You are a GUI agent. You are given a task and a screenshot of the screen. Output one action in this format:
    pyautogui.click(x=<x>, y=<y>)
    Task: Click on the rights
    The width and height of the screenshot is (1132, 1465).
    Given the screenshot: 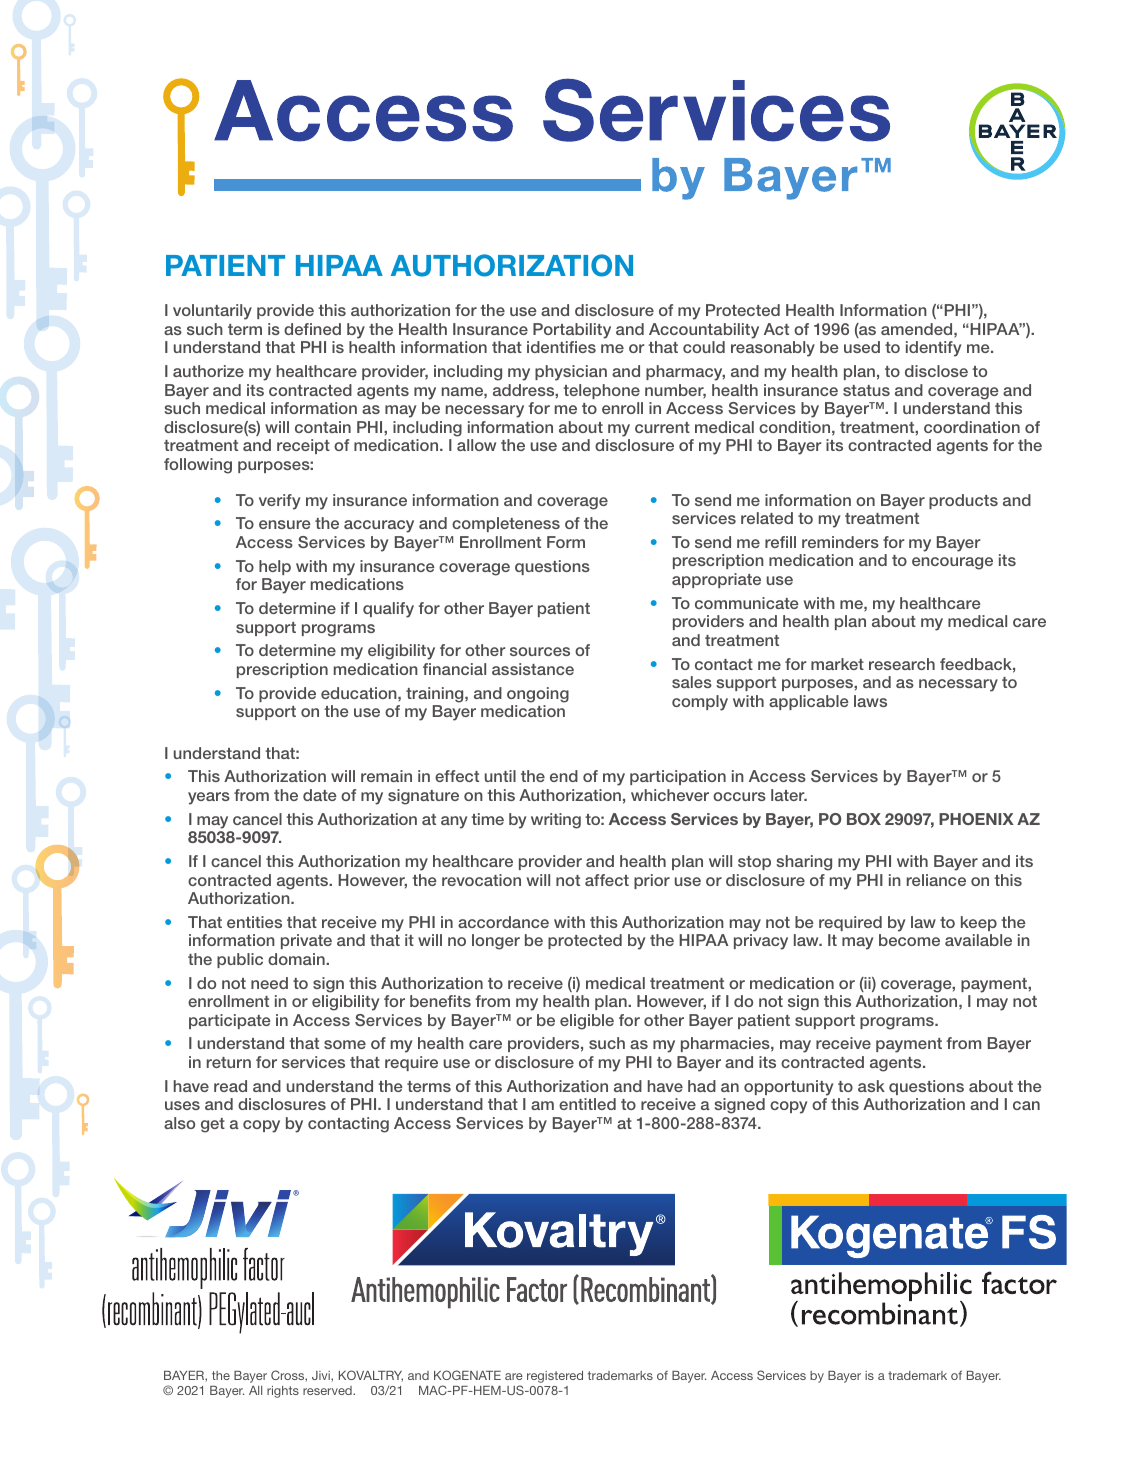 What is the action you would take?
    pyautogui.click(x=283, y=1392)
